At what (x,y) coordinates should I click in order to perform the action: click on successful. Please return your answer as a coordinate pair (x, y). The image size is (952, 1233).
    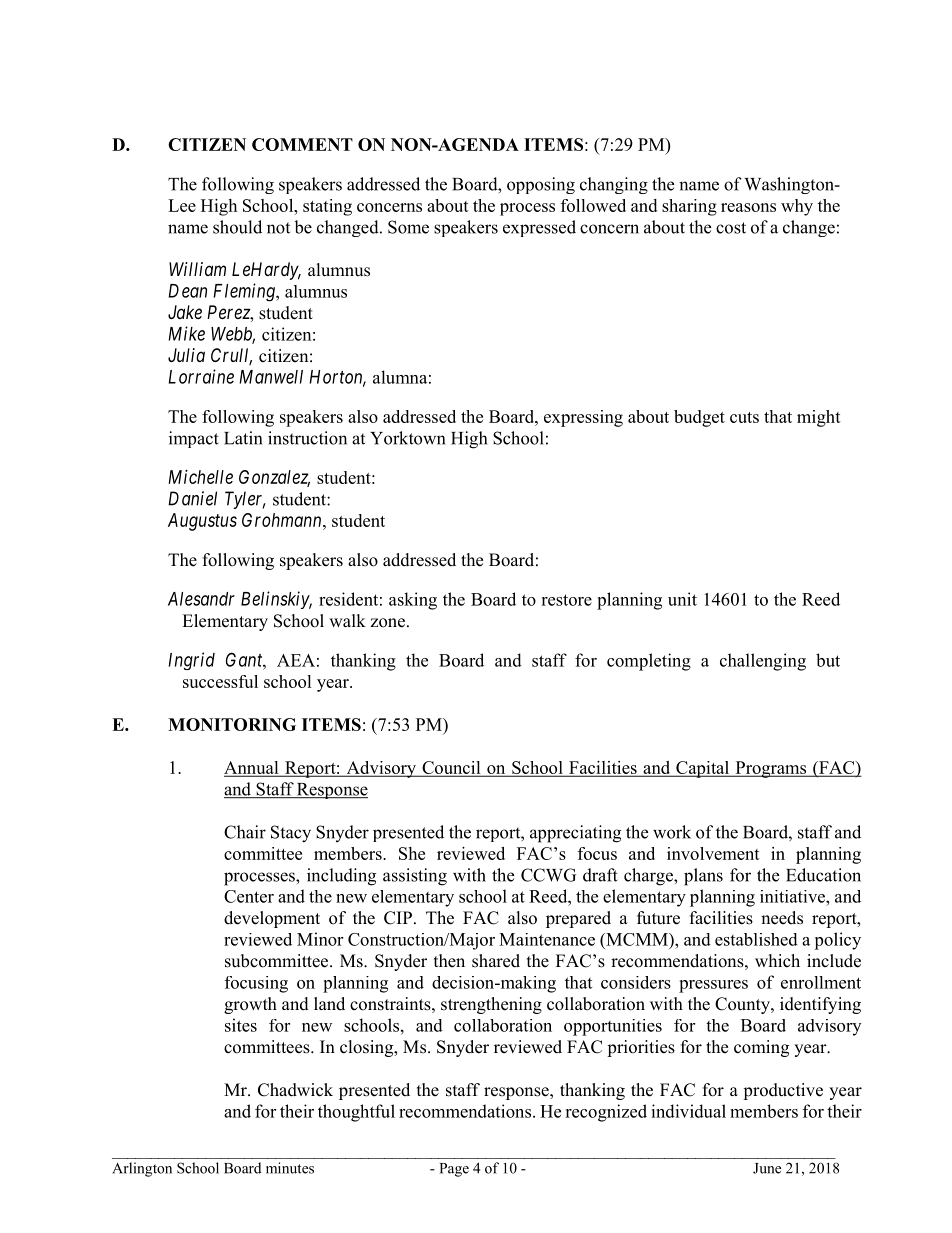
    Looking at the image, I should click on (220, 681).
